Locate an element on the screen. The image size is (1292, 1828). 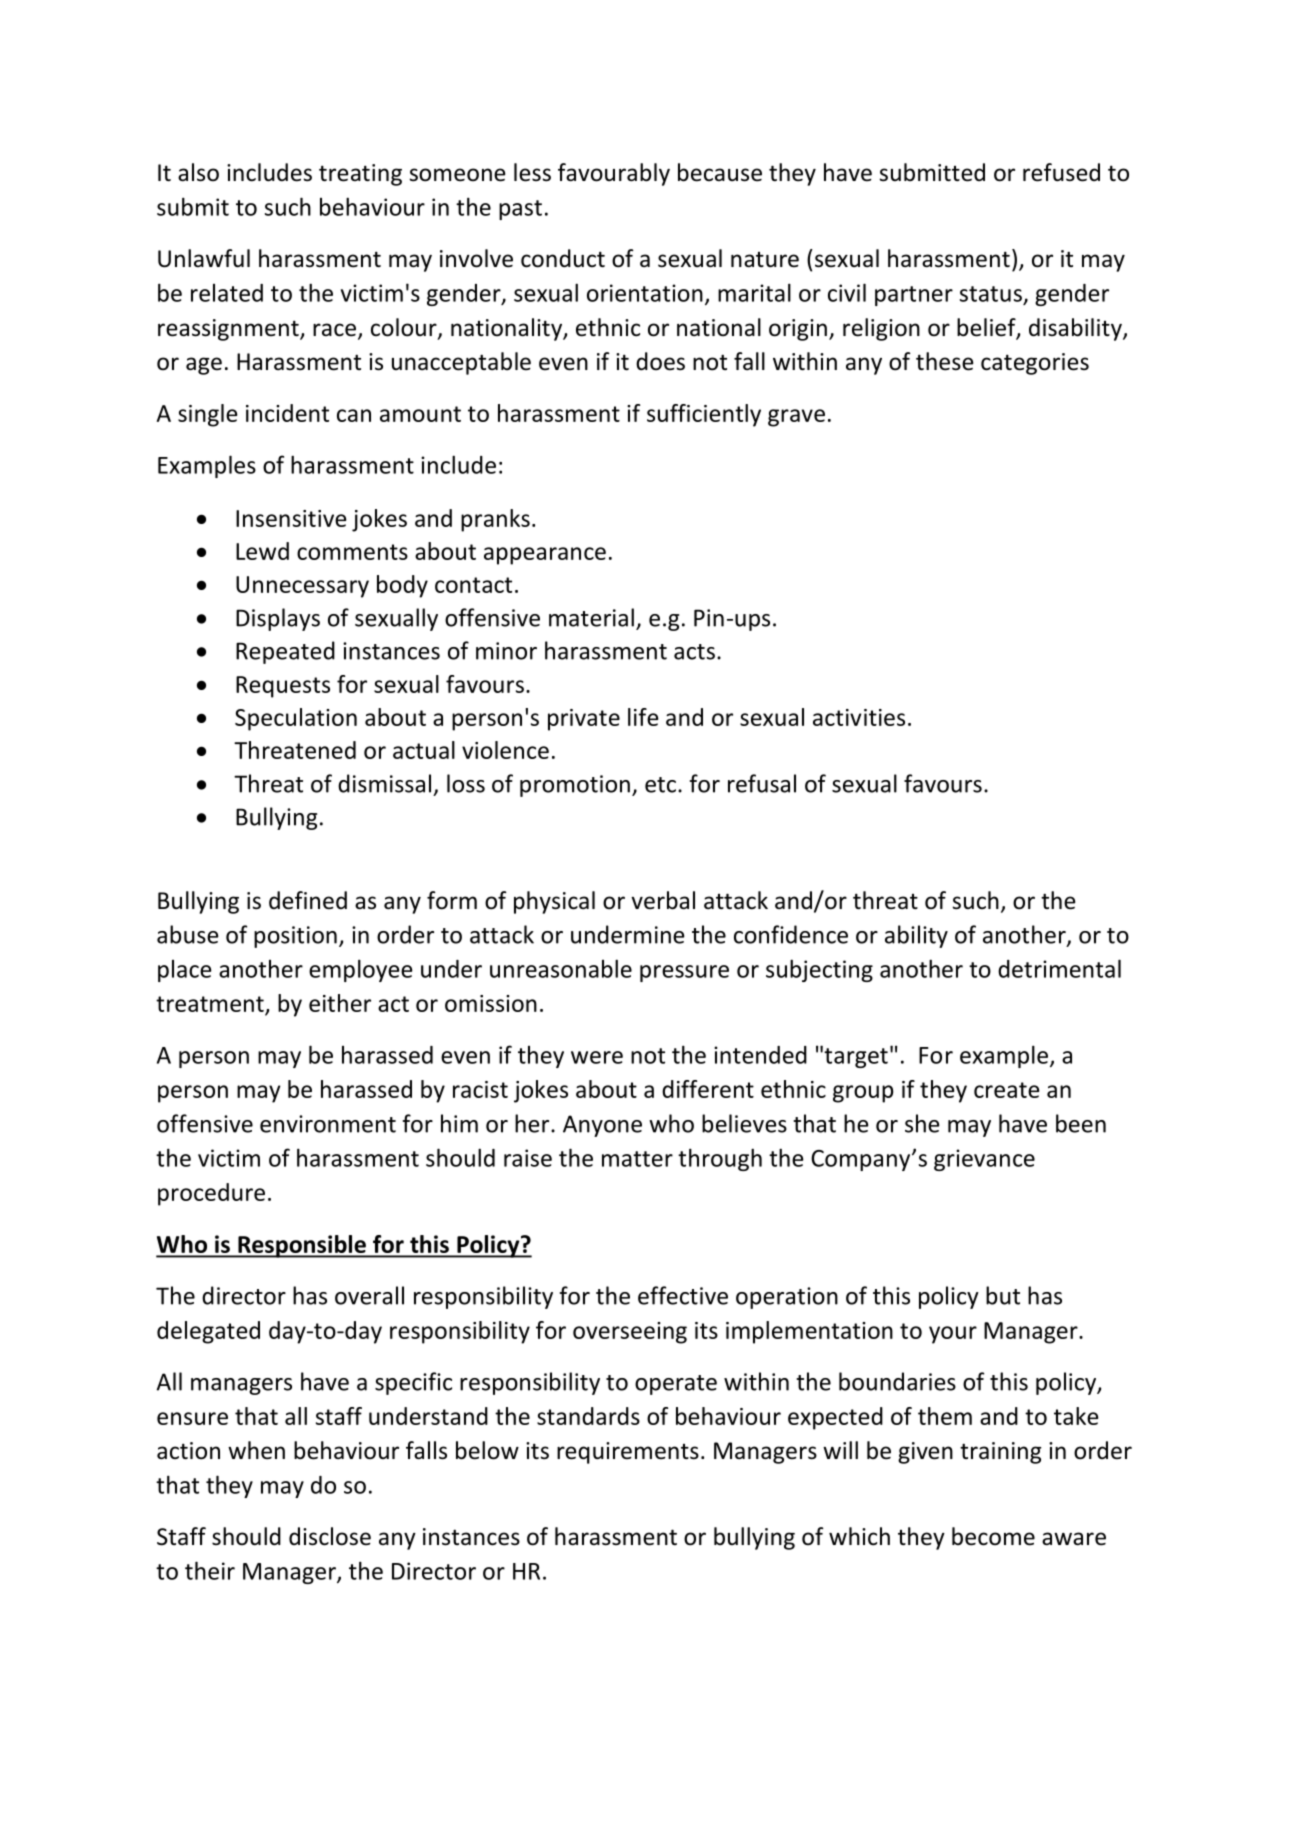
appearance is located at coordinates (545, 556).
